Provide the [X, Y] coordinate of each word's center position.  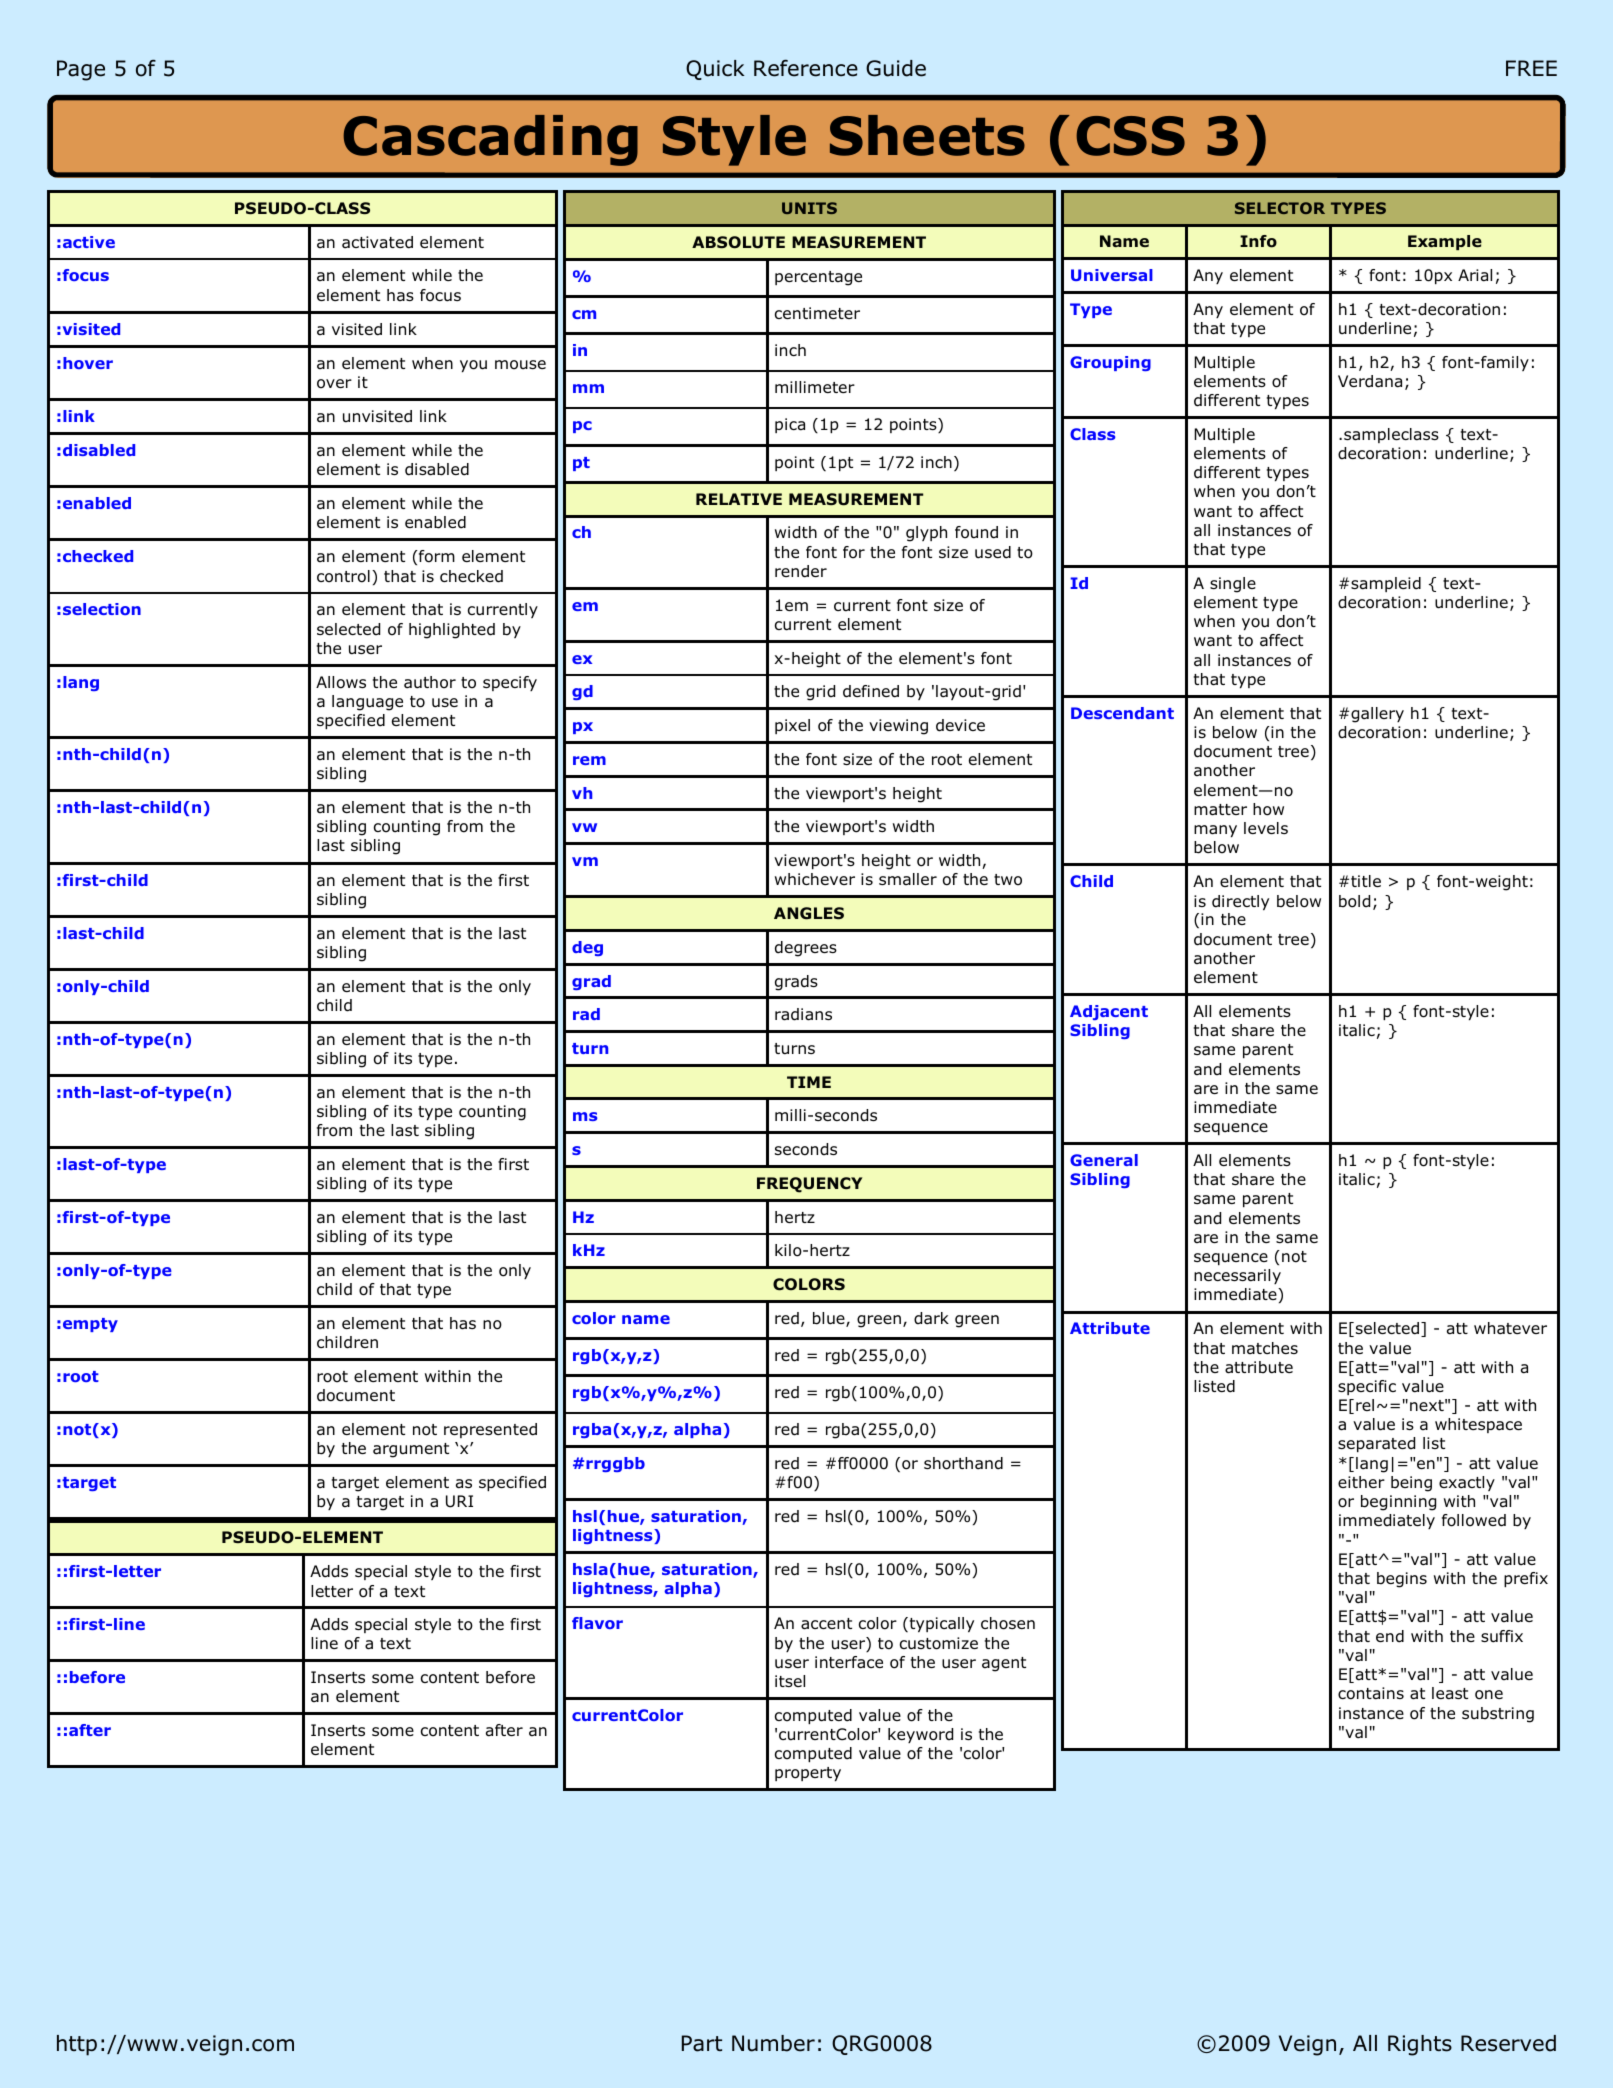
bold [1354, 901]
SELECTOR [1280, 208]
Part [702, 2043]
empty [90, 1325]
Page [81, 70]
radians [803, 1014]
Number [773, 2043]
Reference [806, 68]
